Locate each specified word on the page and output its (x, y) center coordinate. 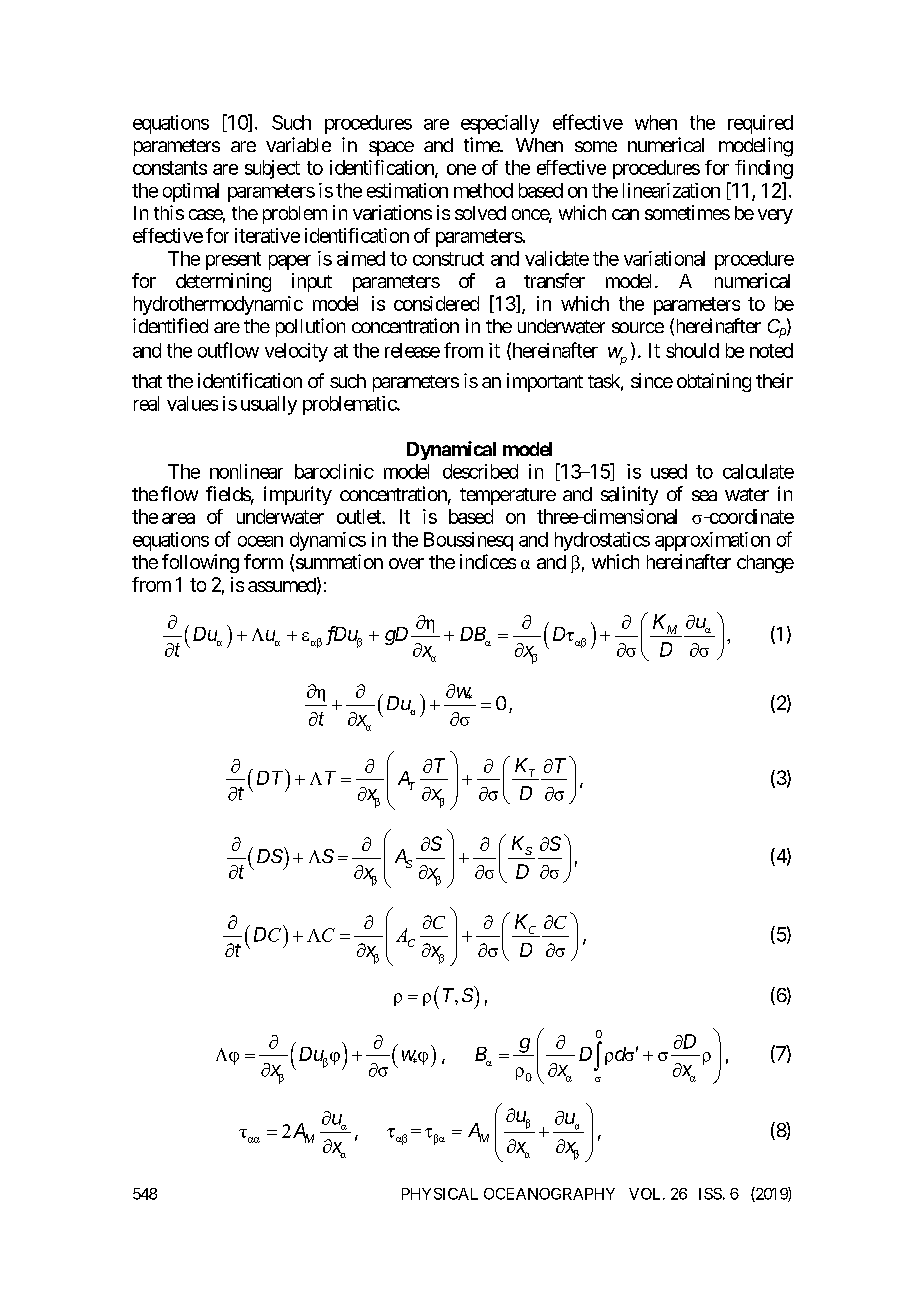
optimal (191, 192)
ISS (710, 1194)
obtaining (714, 382)
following (200, 563)
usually (269, 405)
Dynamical (451, 450)
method (483, 190)
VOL (646, 1194)
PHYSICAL (440, 1194)
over (406, 563)
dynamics (328, 541)
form (263, 561)
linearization (671, 190)
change (765, 564)
